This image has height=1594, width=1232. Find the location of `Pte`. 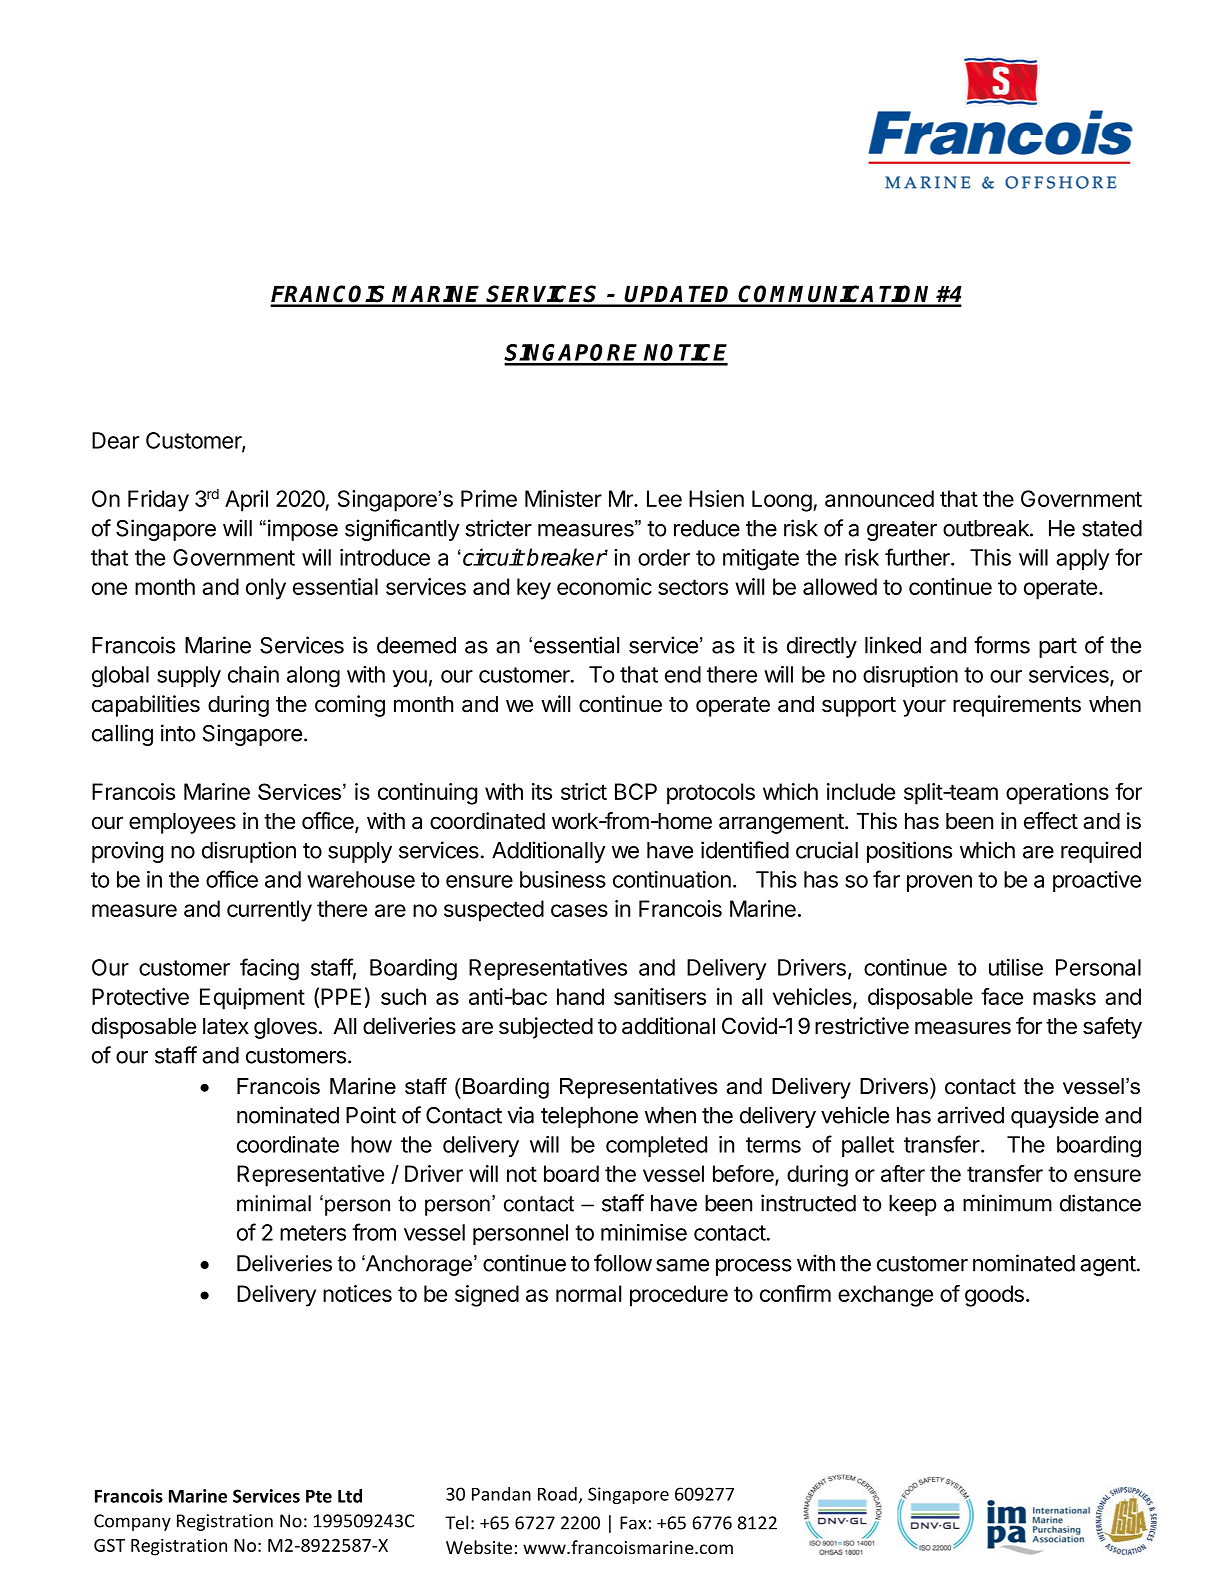

Pte is located at coordinates (319, 1496).
